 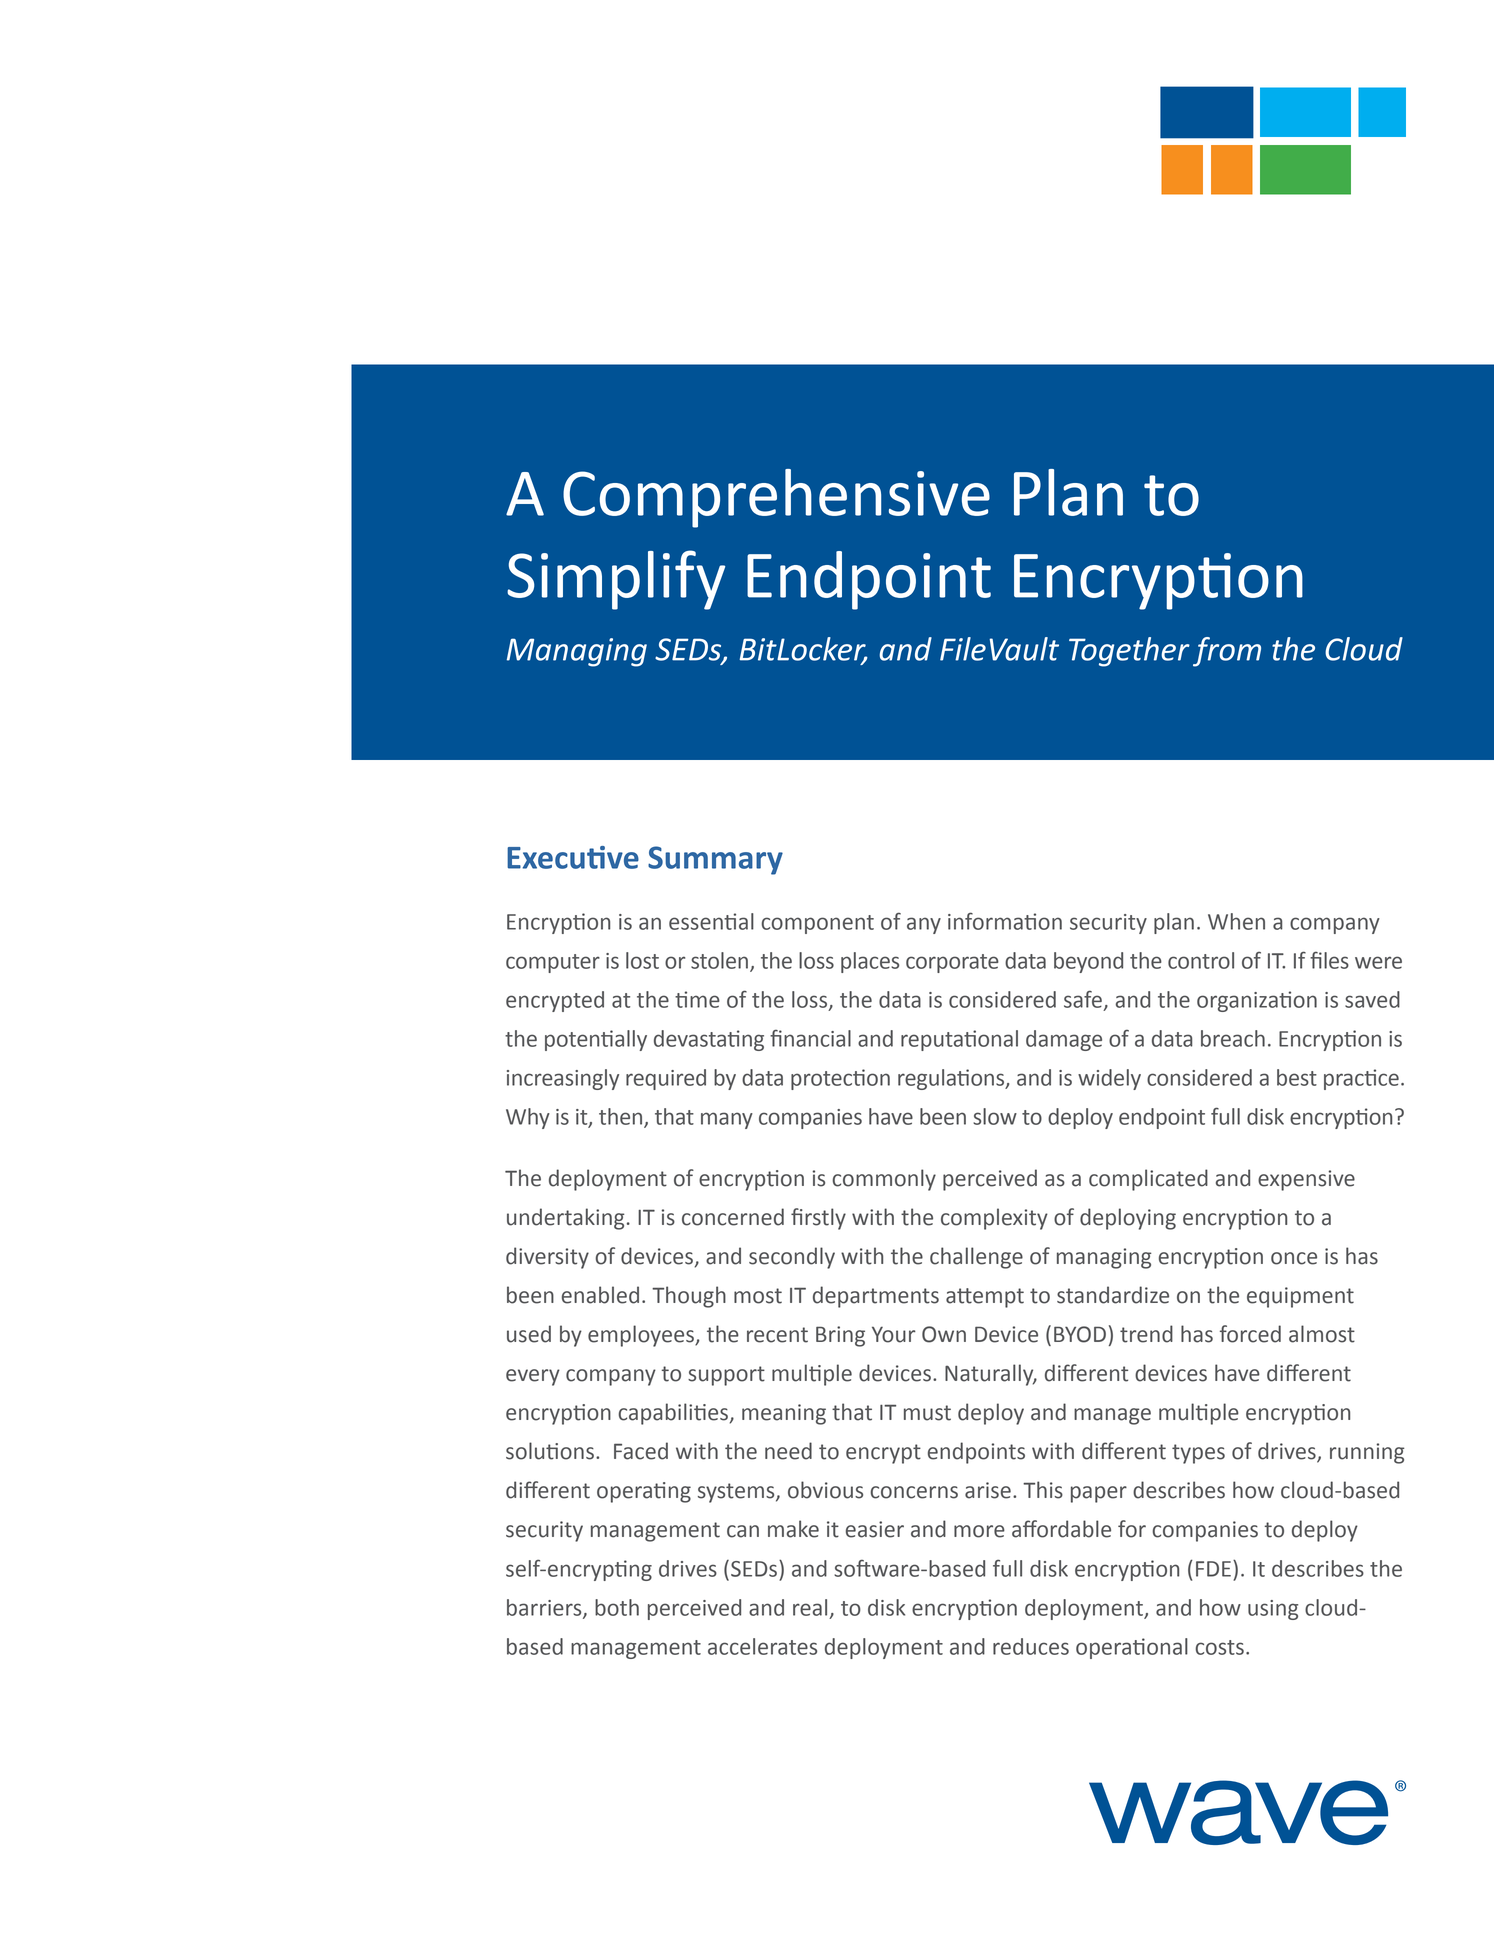 I want to click on Simplify, so click(x=616, y=580).
